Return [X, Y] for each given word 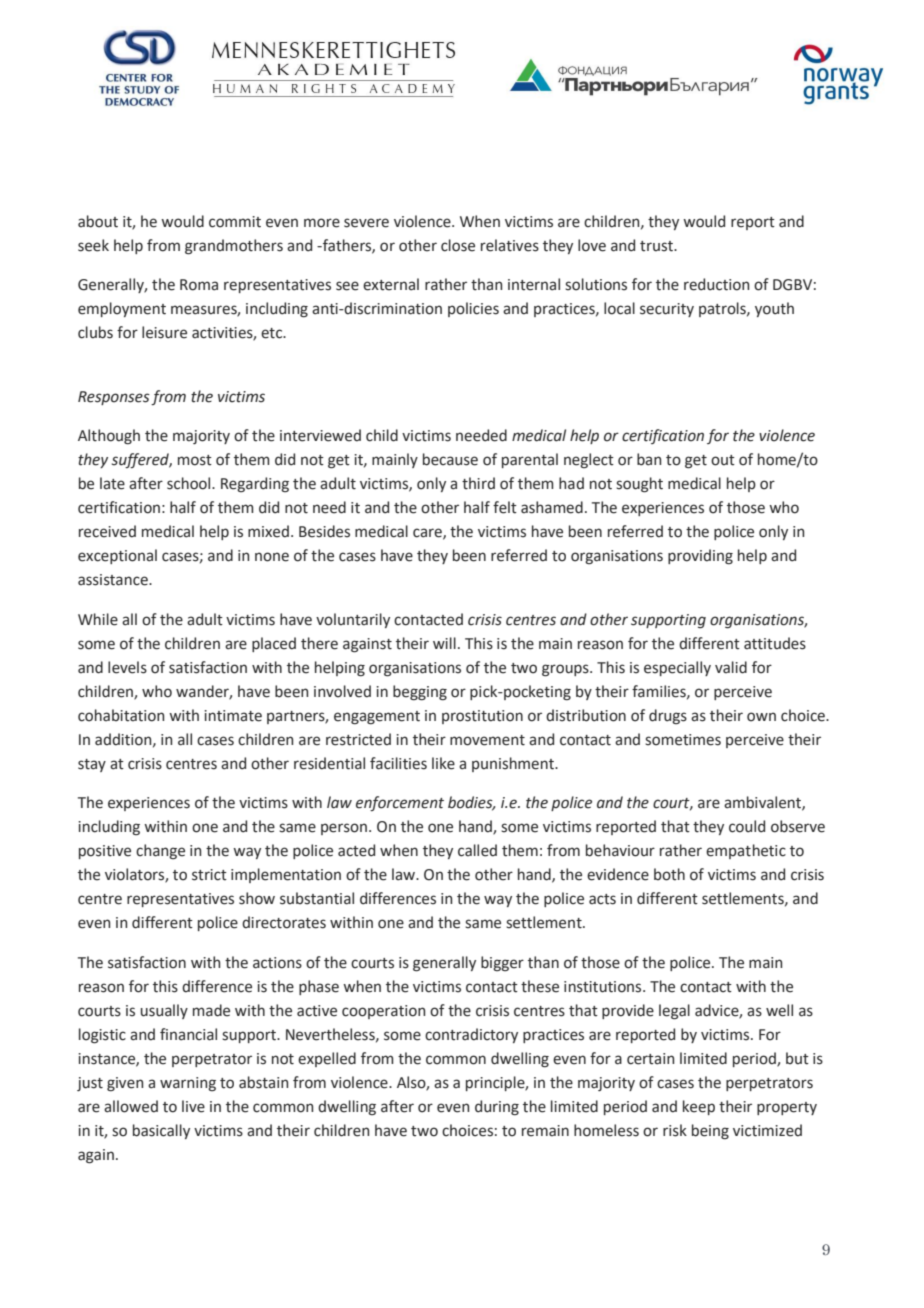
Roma [199, 285]
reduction [716, 284]
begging [420, 693]
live [193, 1106]
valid [731, 667]
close [458, 245]
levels [127, 667]
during [497, 1108]
